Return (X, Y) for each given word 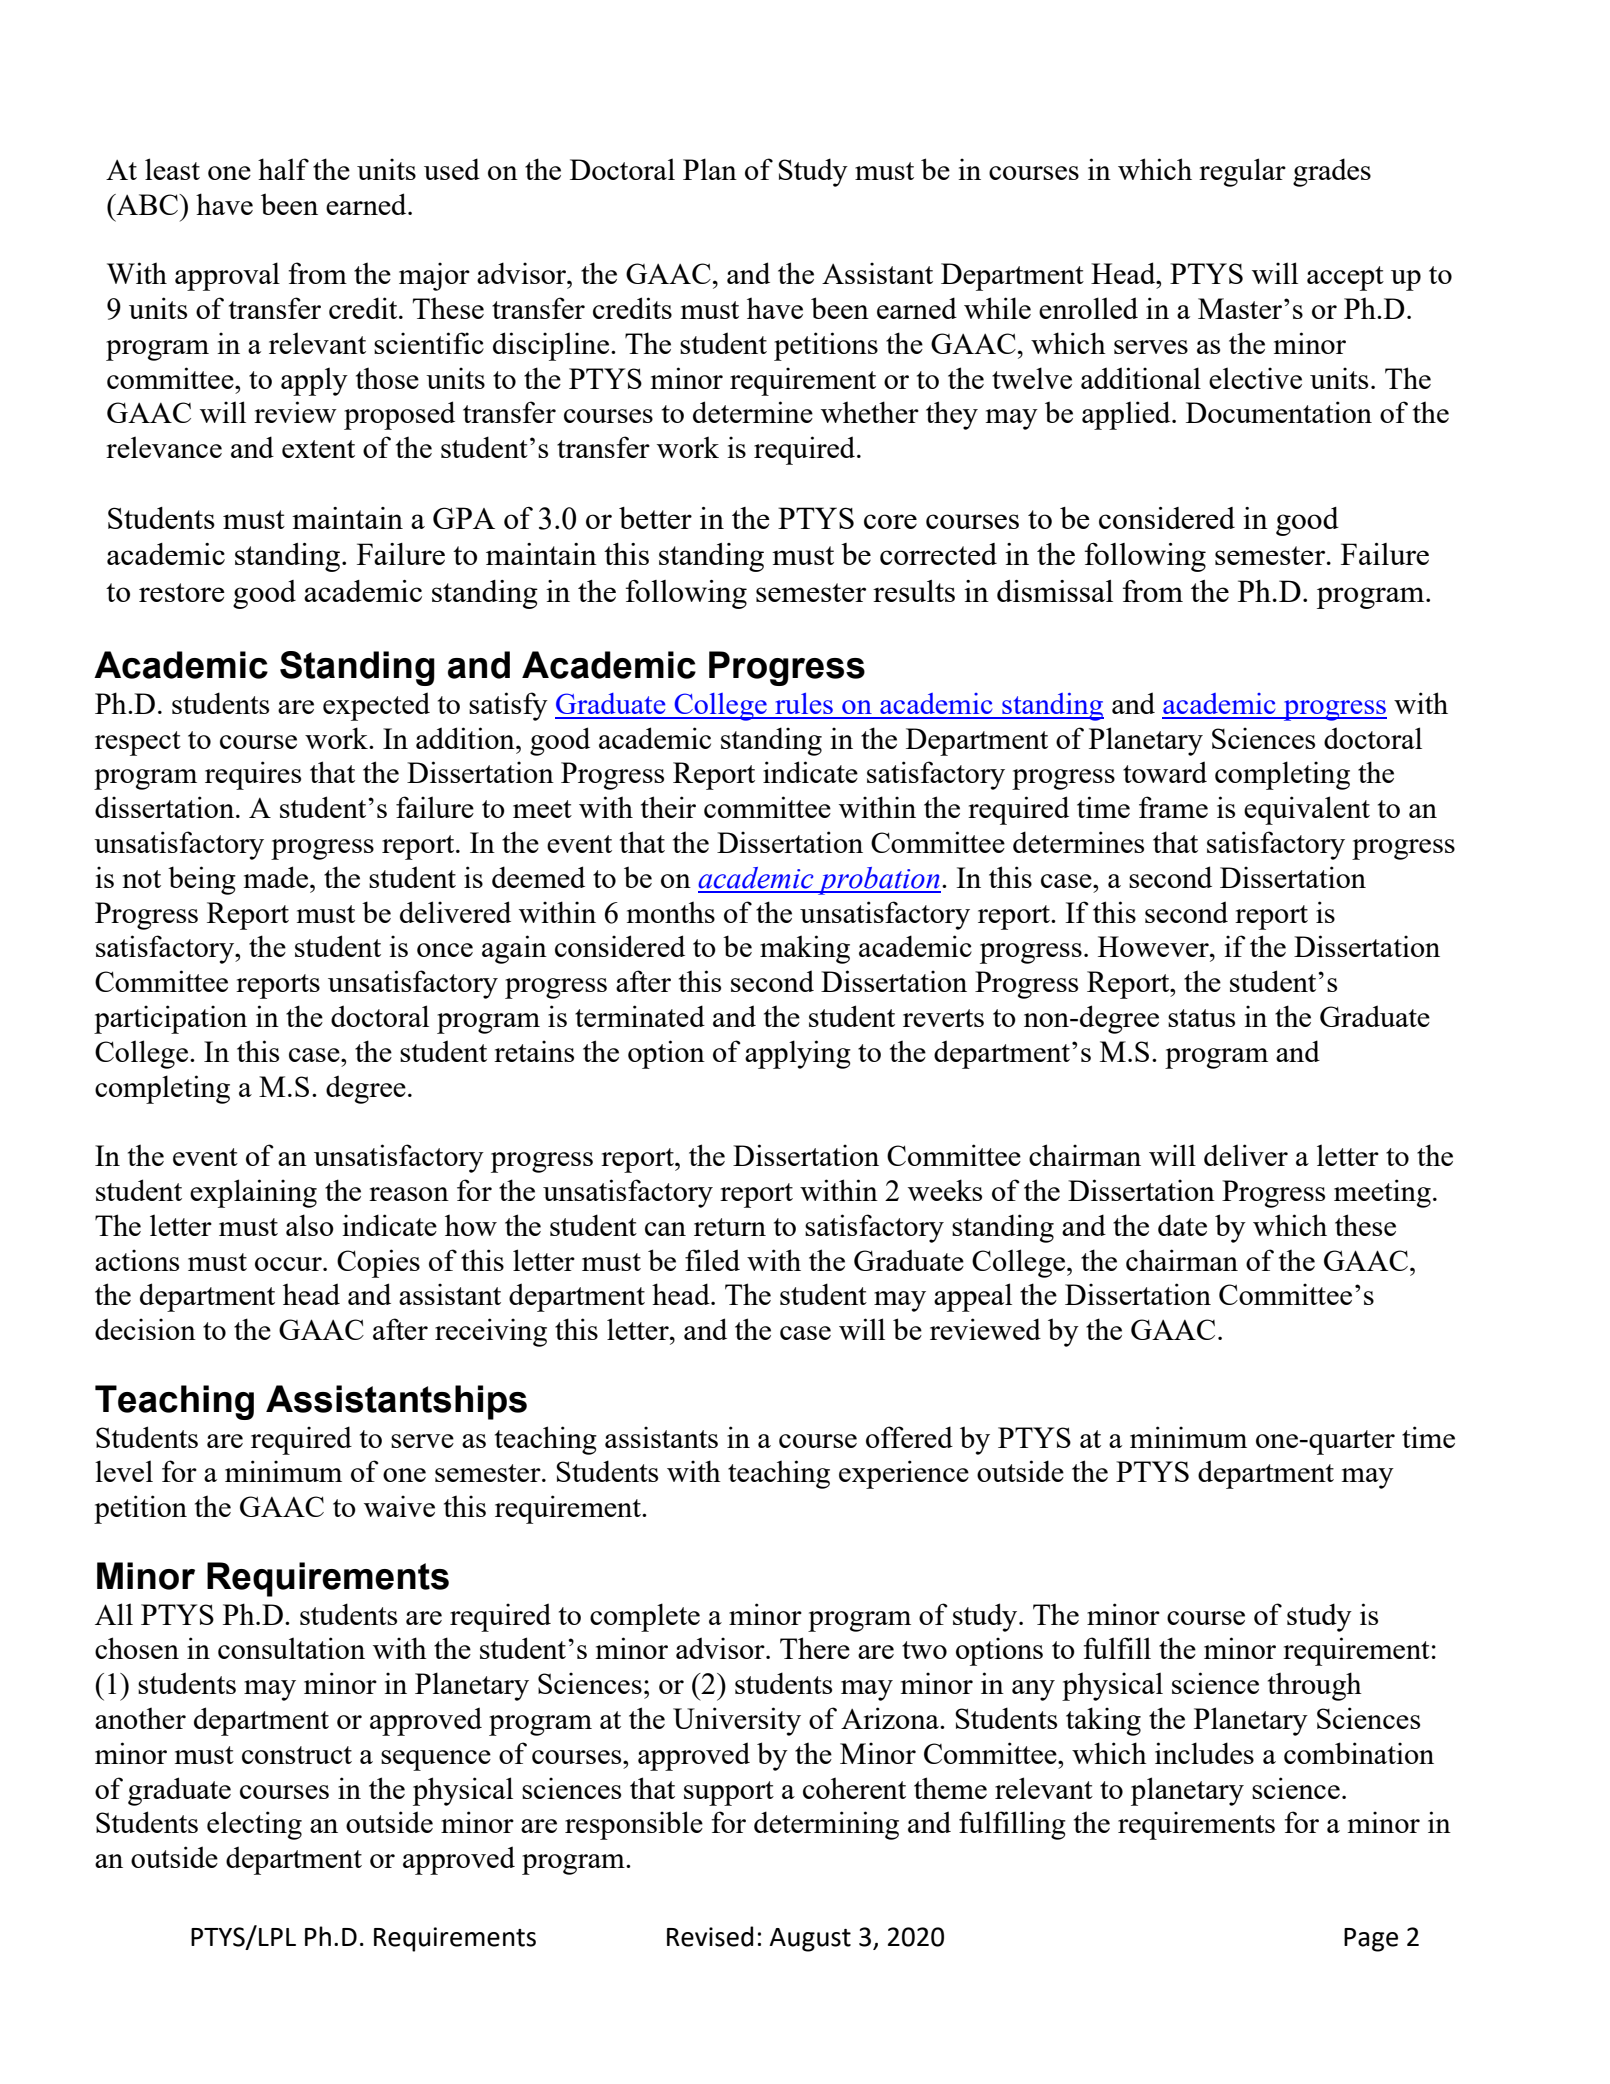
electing (254, 1825)
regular (1242, 172)
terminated (640, 1016)
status (1201, 1018)
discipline (551, 346)
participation (170, 1019)
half (283, 169)
